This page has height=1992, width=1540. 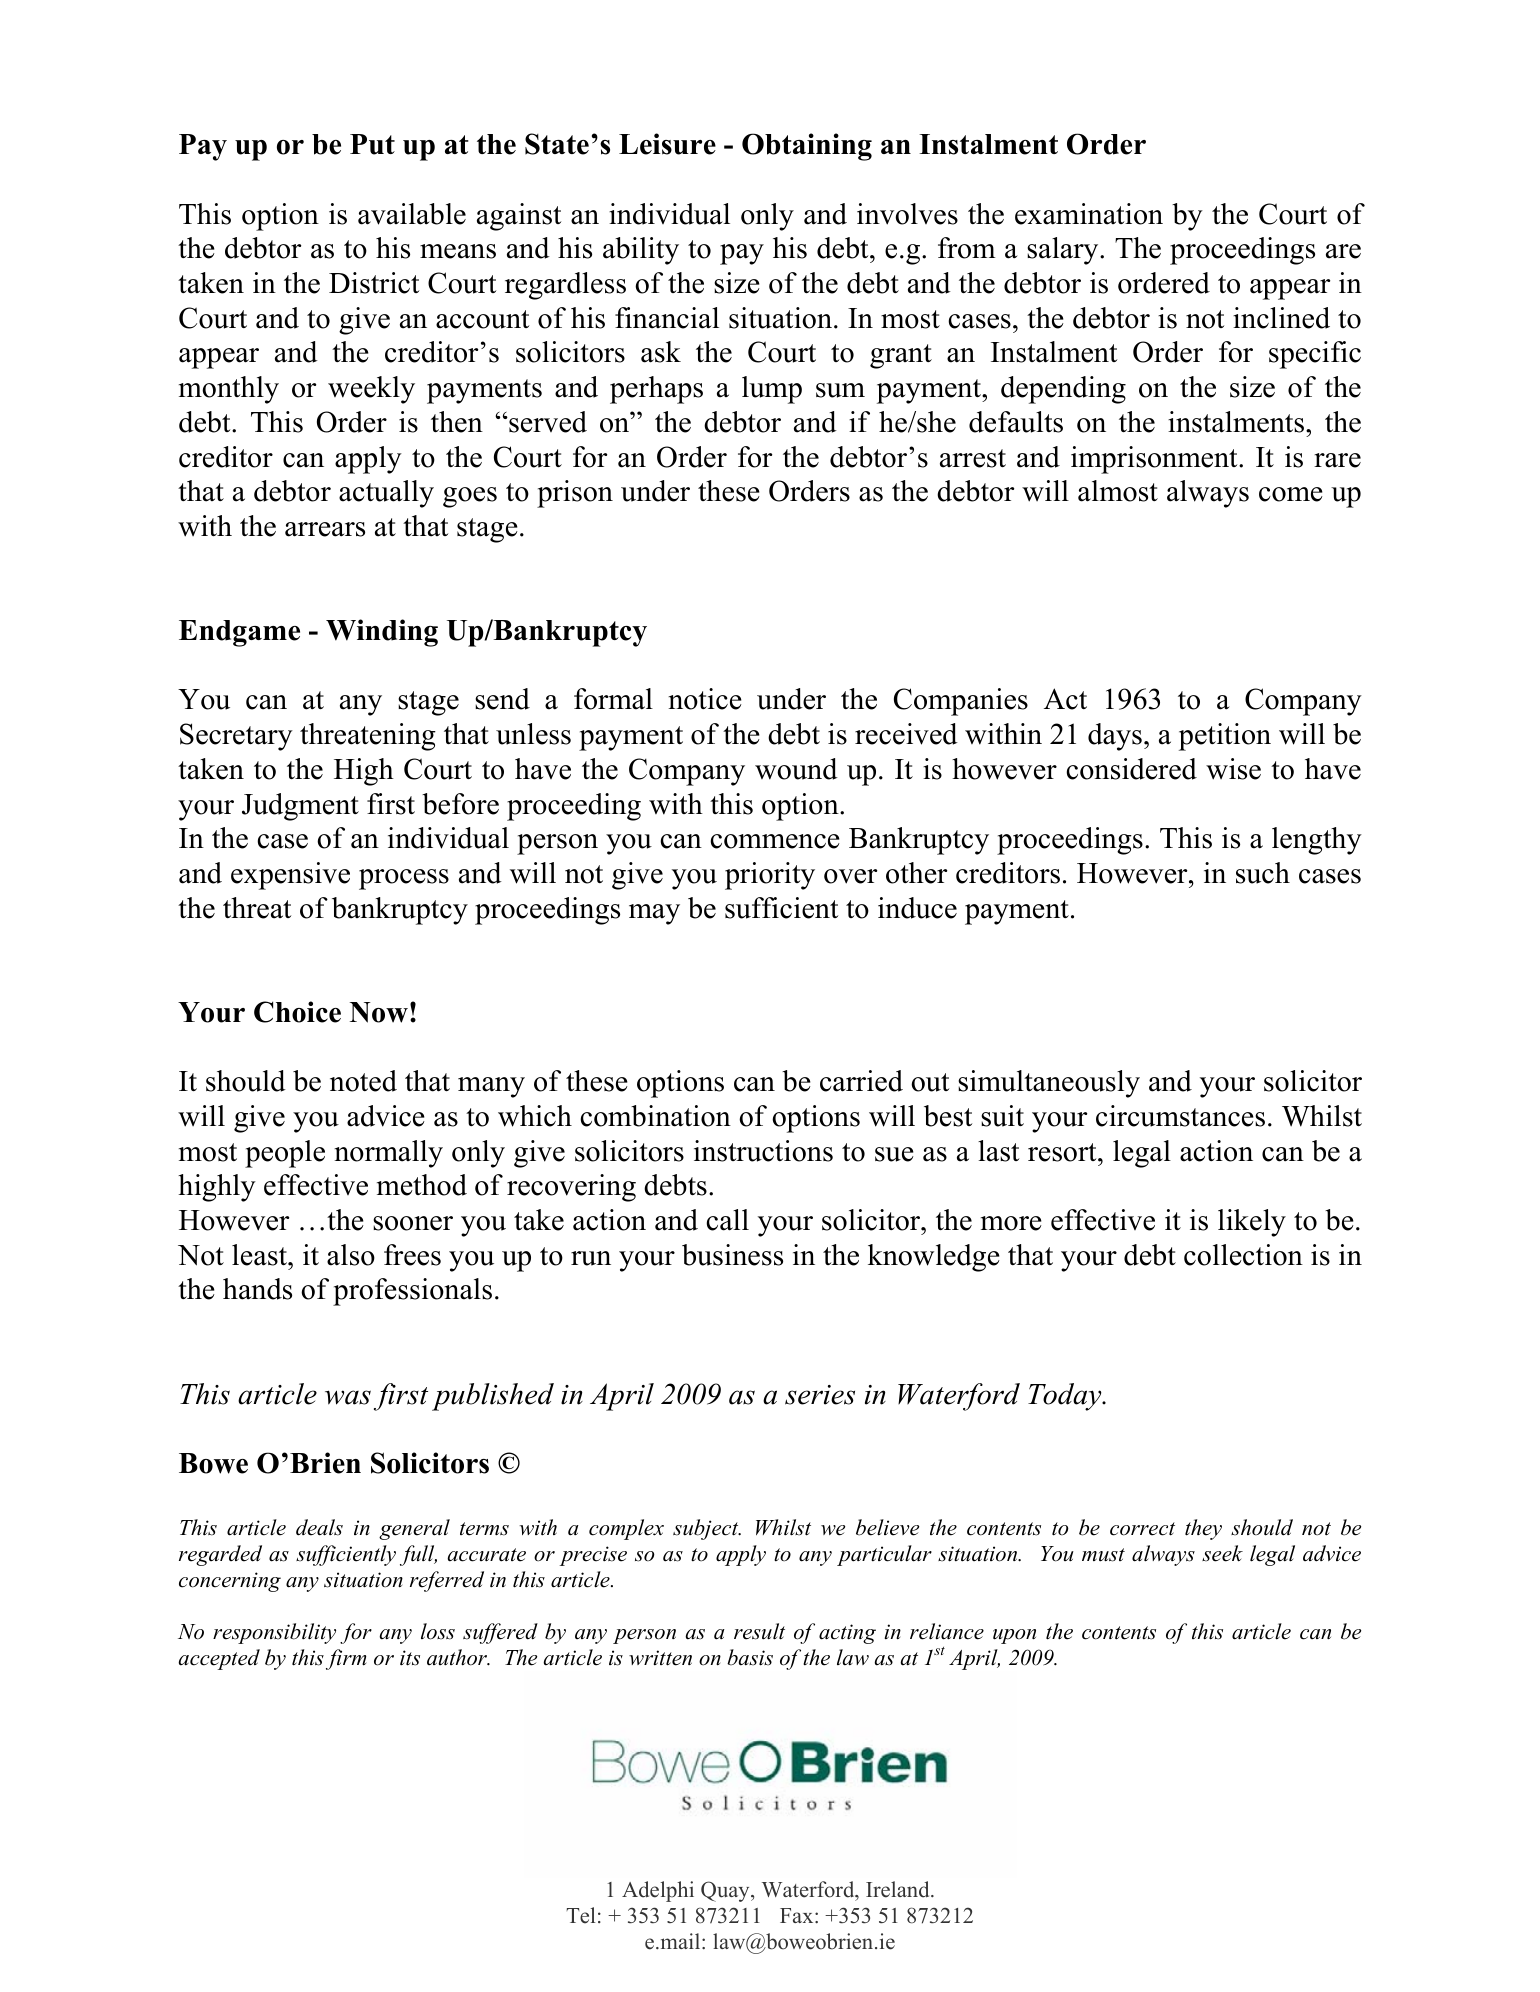 I want to click on Judgment, so click(x=300, y=807).
